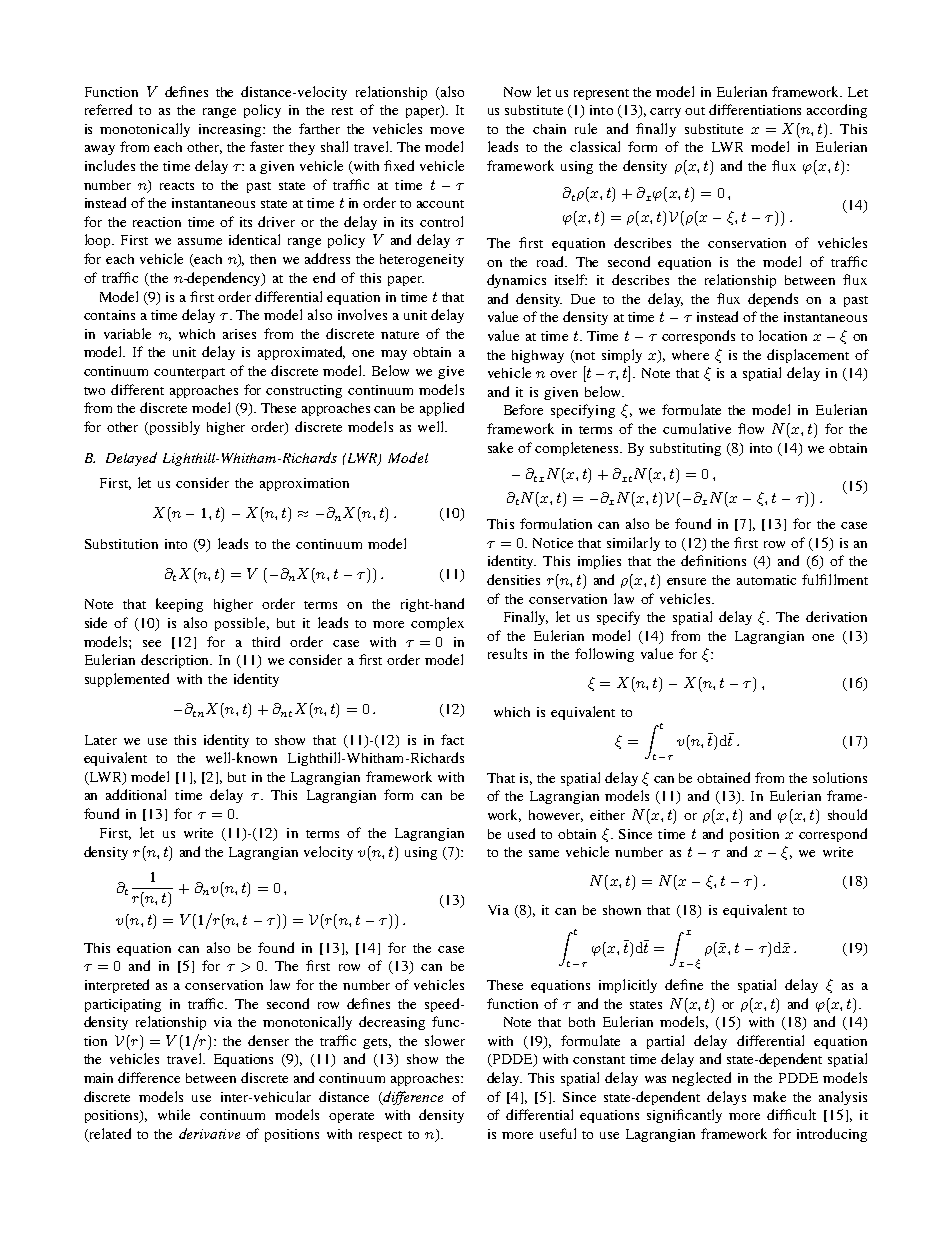 This screenshot has height=1233, width=952. Describe the element at coordinates (553, 543) in the screenshot. I see `Notice` at that location.
